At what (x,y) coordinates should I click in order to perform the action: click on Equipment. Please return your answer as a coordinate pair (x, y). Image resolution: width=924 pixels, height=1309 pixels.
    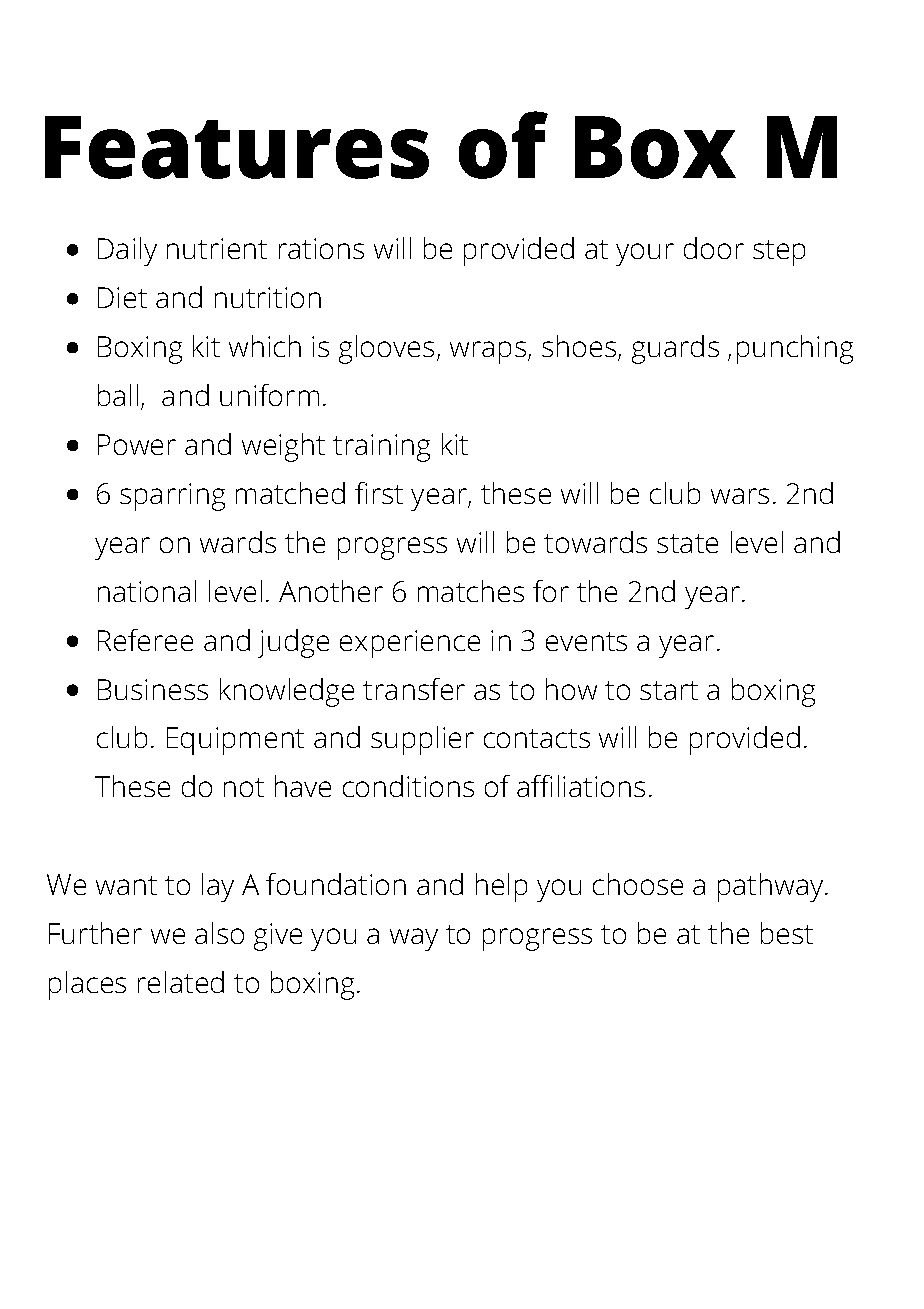
    Looking at the image, I should click on (235, 741).
